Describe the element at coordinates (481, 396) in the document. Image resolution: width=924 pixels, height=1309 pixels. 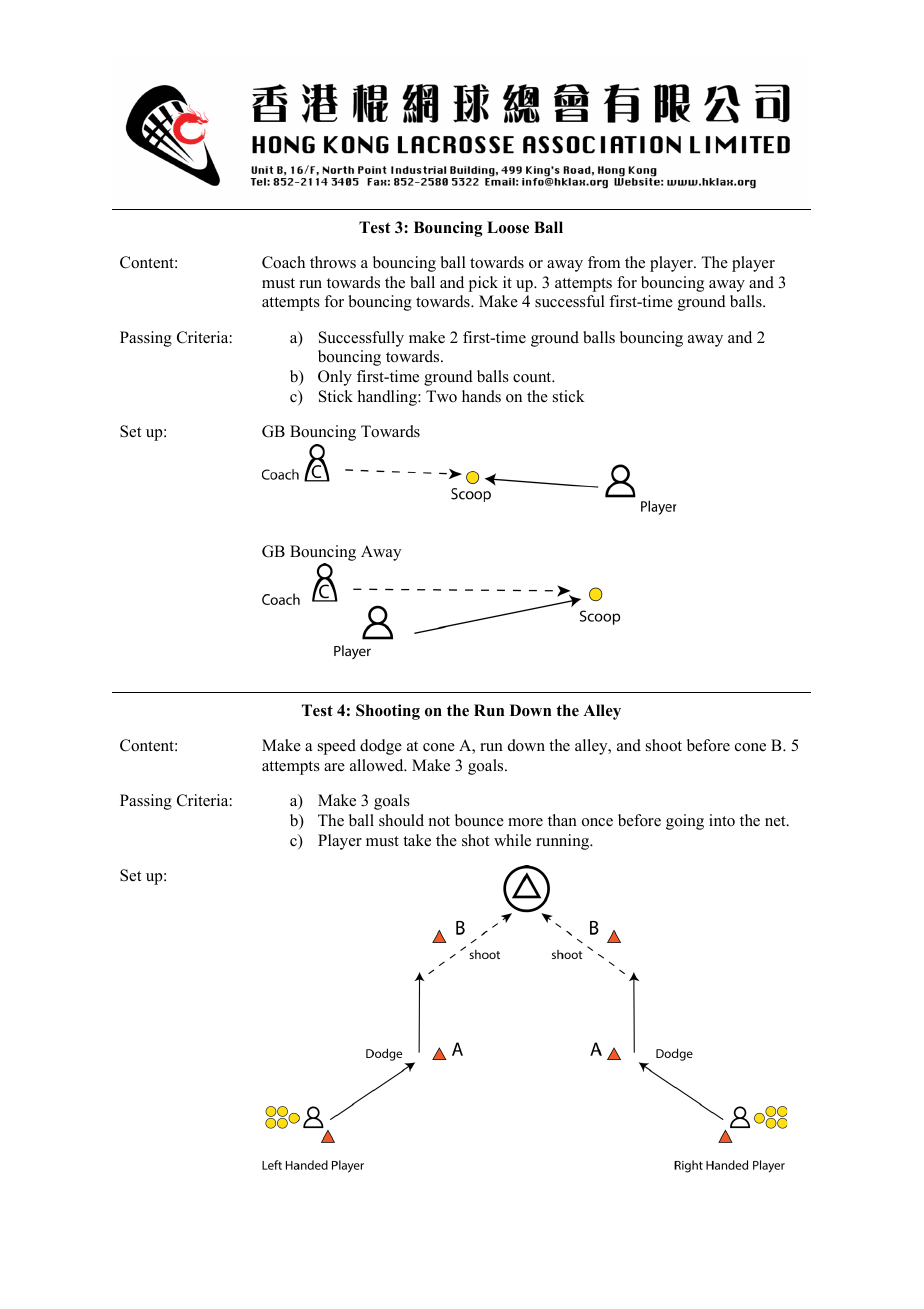
I see `hands` at that location.
